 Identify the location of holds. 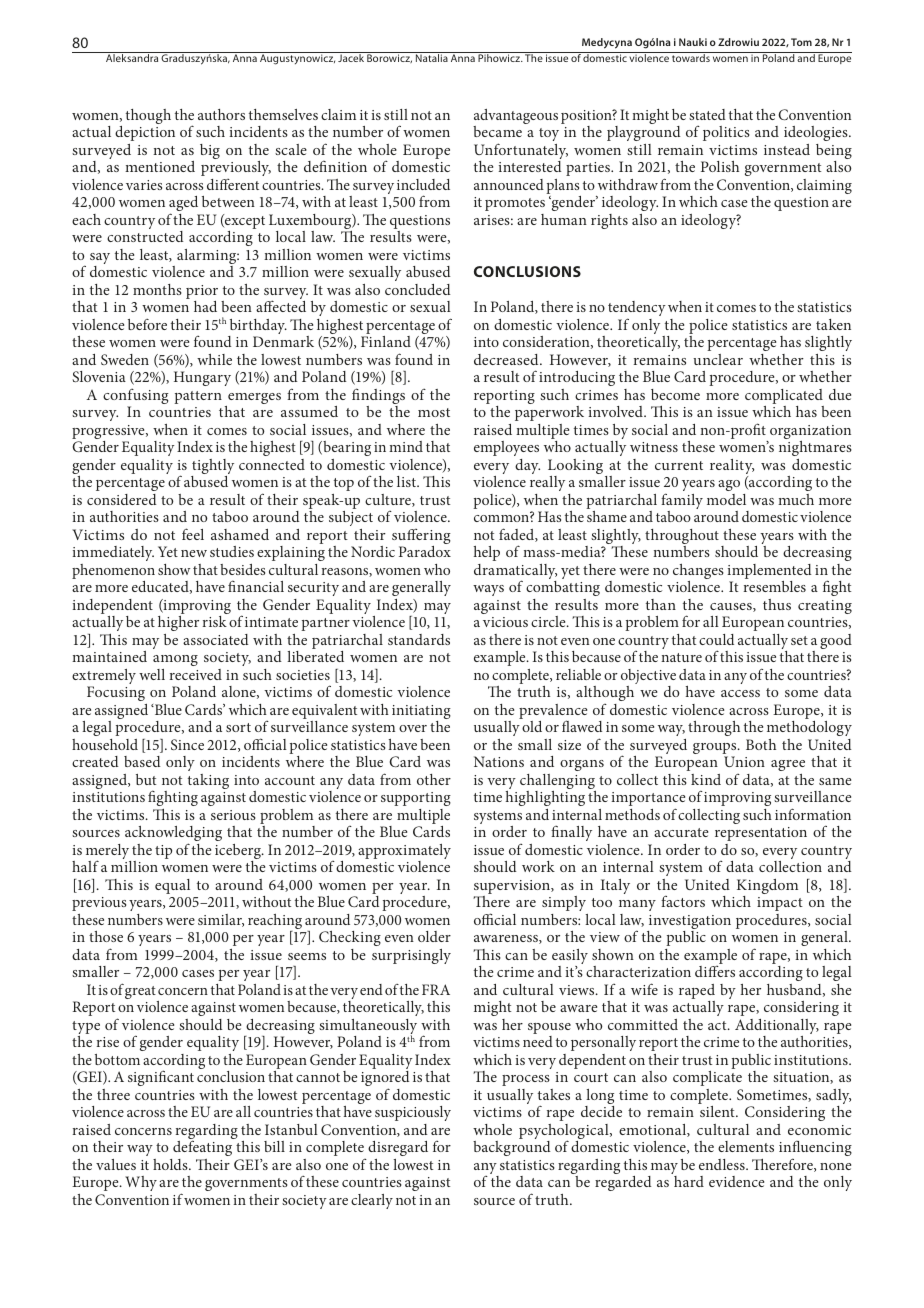
(171, 1164).
